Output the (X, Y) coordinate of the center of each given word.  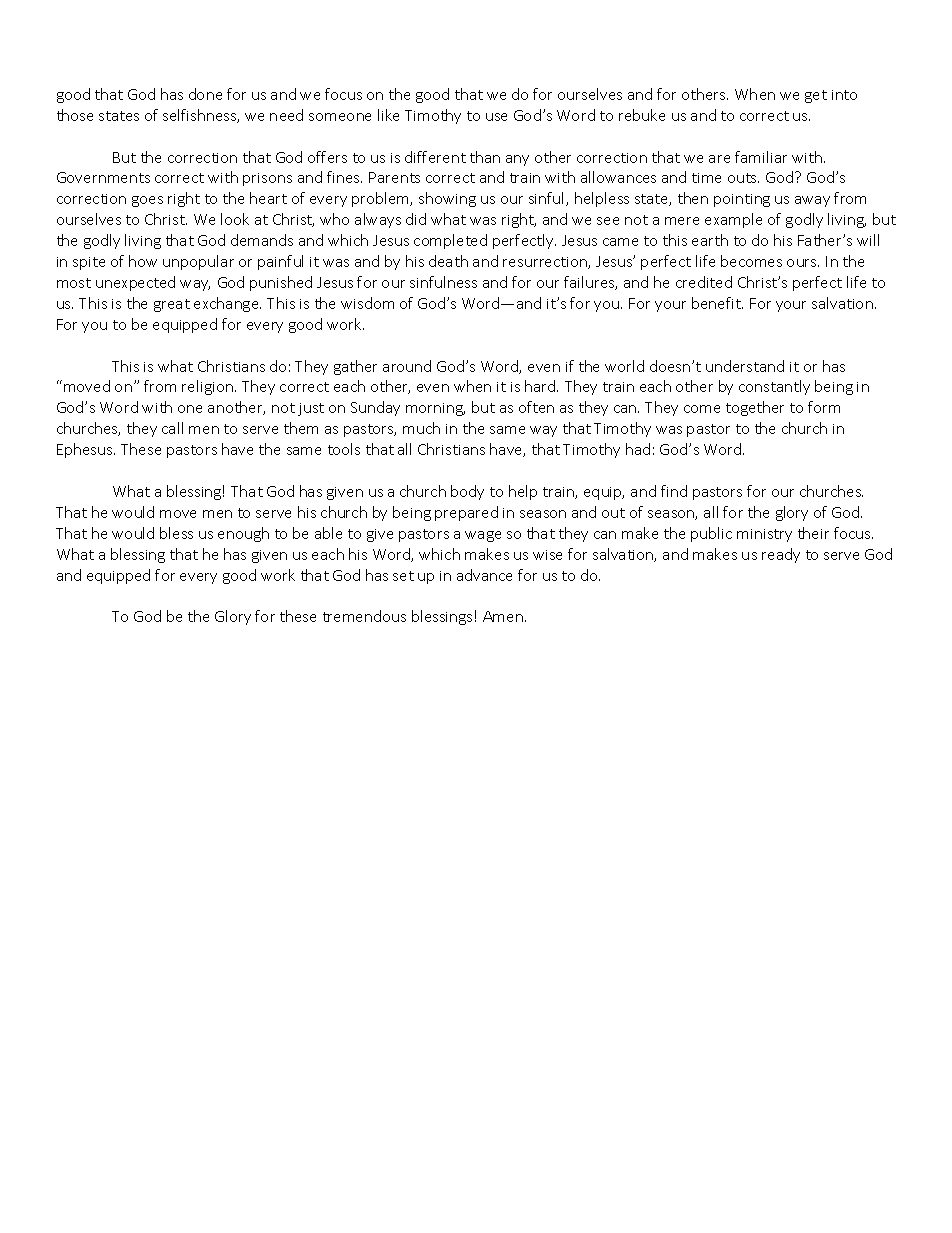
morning (435, 409)
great (172, 305)
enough (243, 534)
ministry (764, 535)
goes (147, 201)
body (467, 492)
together (755, 408)
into (844, 95)
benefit (717, 303)
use (496, 117)
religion (207, 387)
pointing (742, 200)
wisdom (367, 303)
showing (447, 199)
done (205, 94)
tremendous (364, 616)
